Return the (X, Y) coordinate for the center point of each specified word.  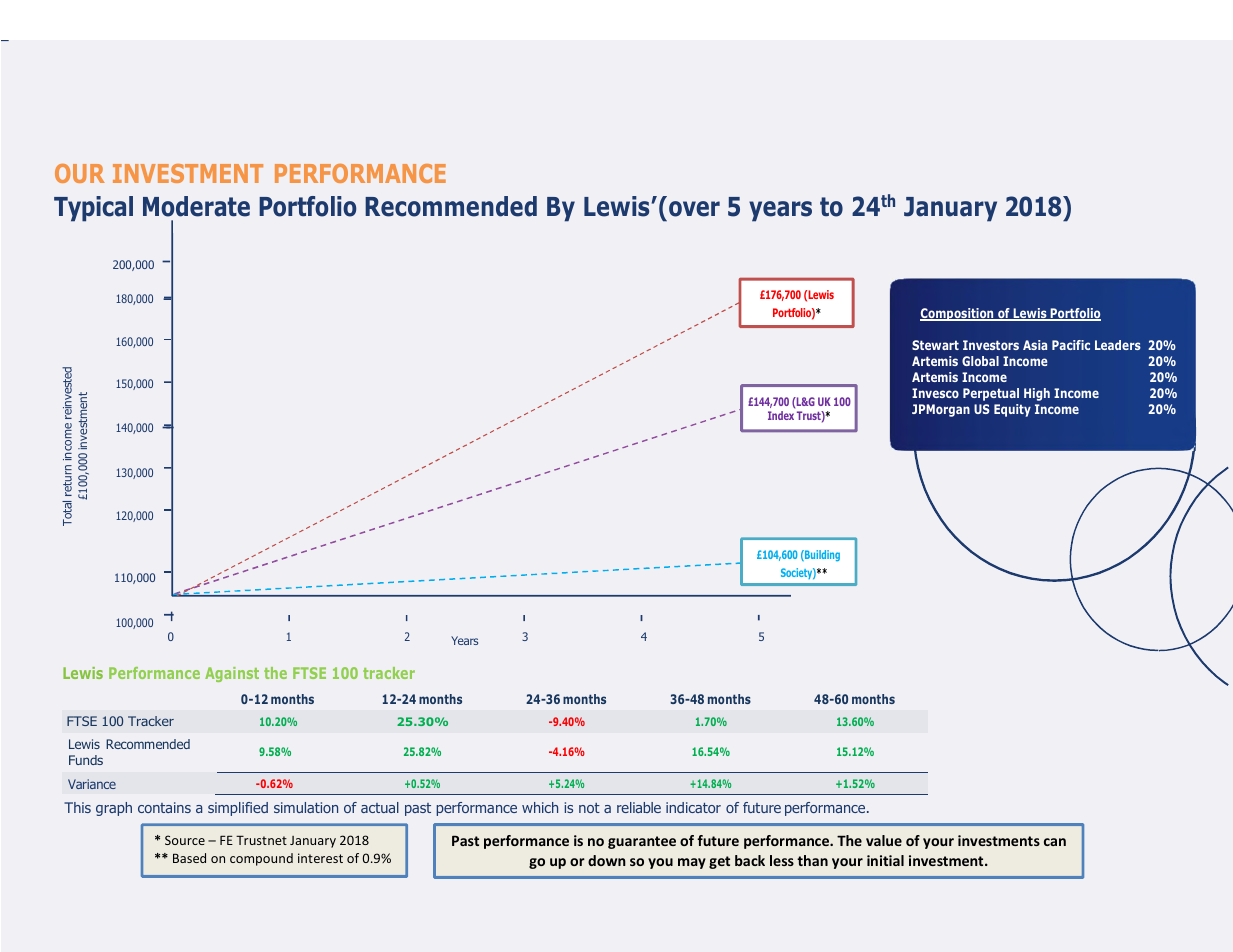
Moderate (196, 206)
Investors (991, 345)
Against (232, 674)
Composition (958, 314)
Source (185, 840)
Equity (1012, 410)
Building (821, 555)
